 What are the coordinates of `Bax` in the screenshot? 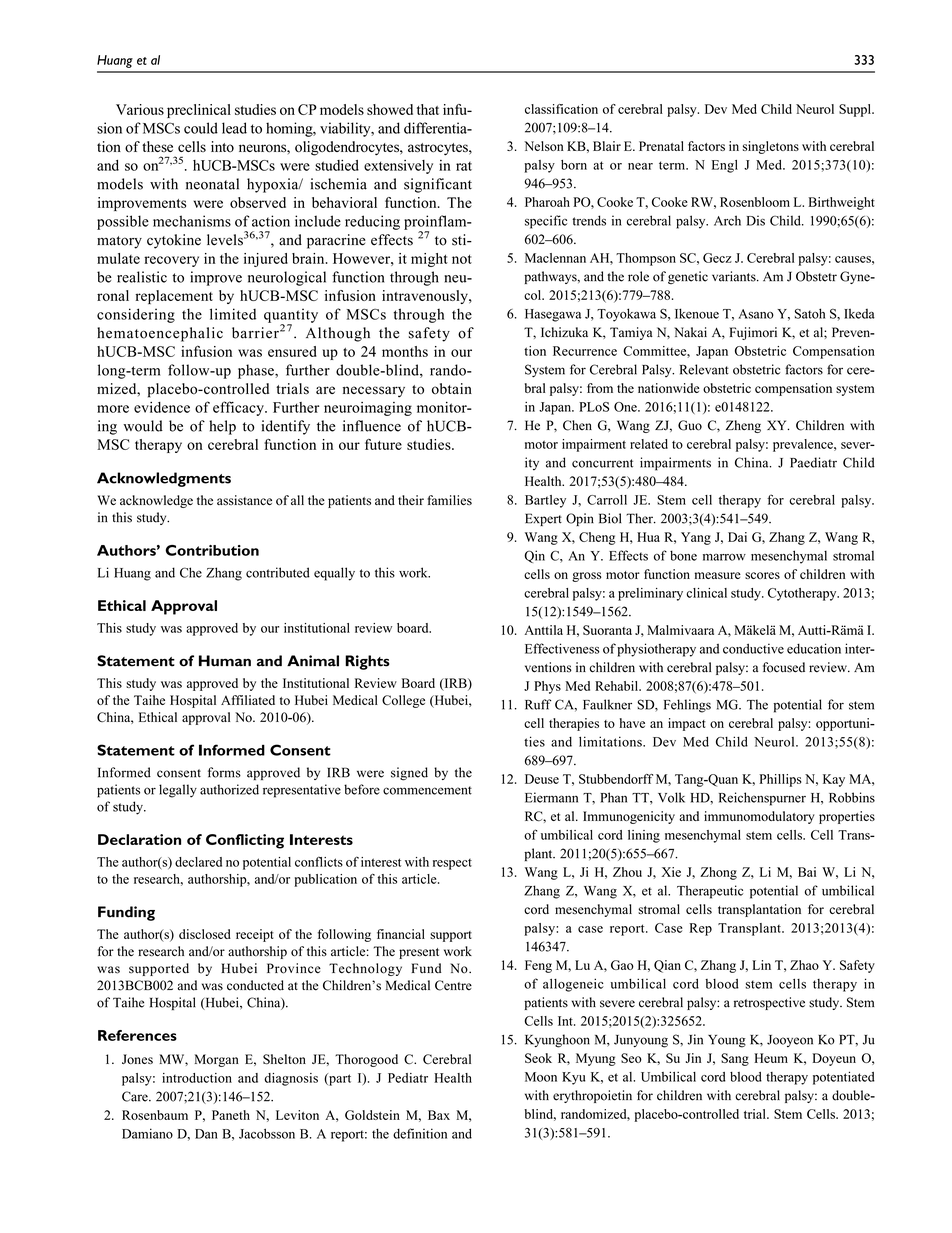 It's located at (439, 1115).
